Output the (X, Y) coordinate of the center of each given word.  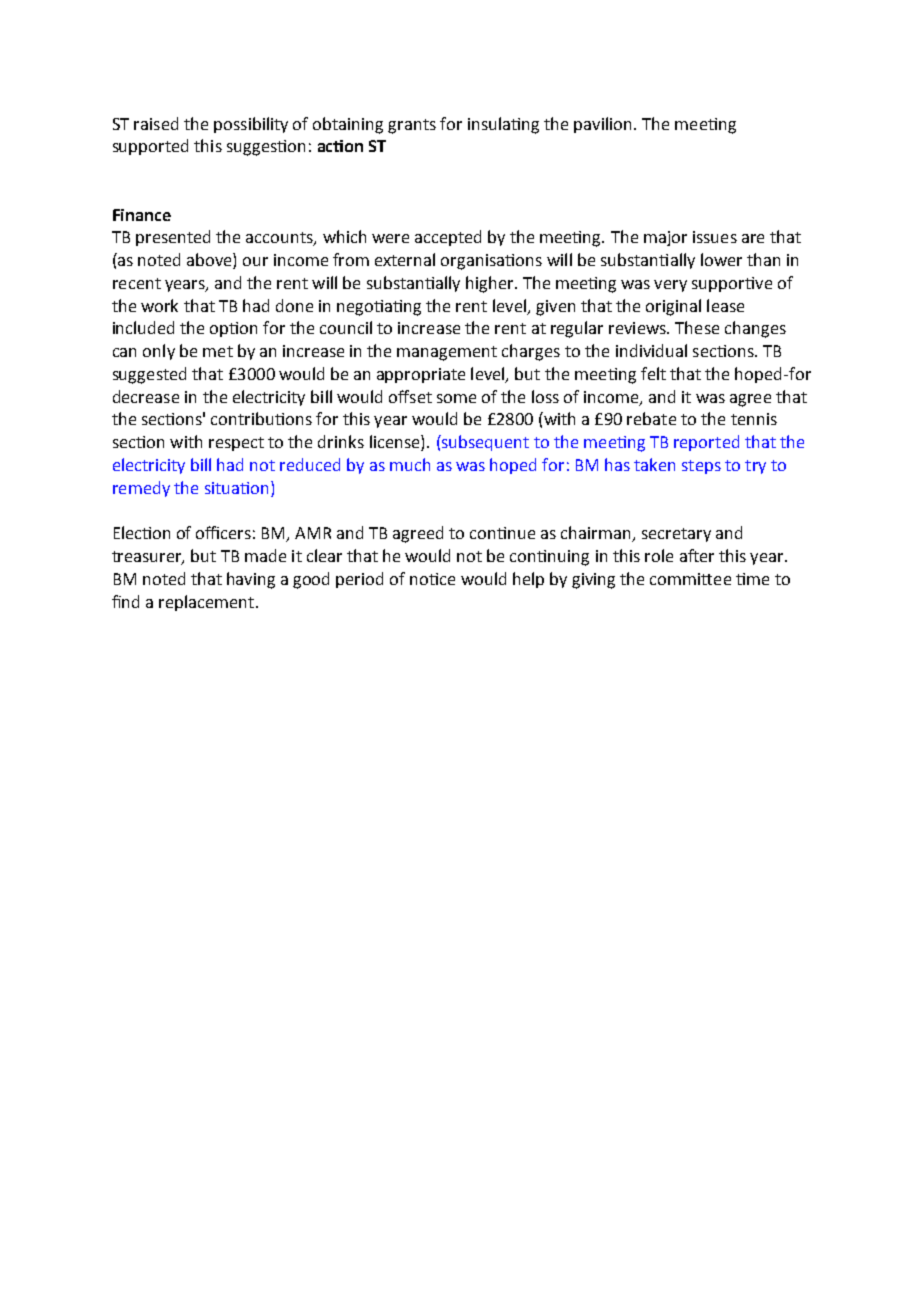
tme (752, 579)
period (359, 580)
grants (412, 126)
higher (491, 284)
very (670, 286)
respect (236, 444)
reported (706, 443)
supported (150, 147)
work (159, 305)
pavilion (602, 125)
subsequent (484, 443)
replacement (208, 603)
